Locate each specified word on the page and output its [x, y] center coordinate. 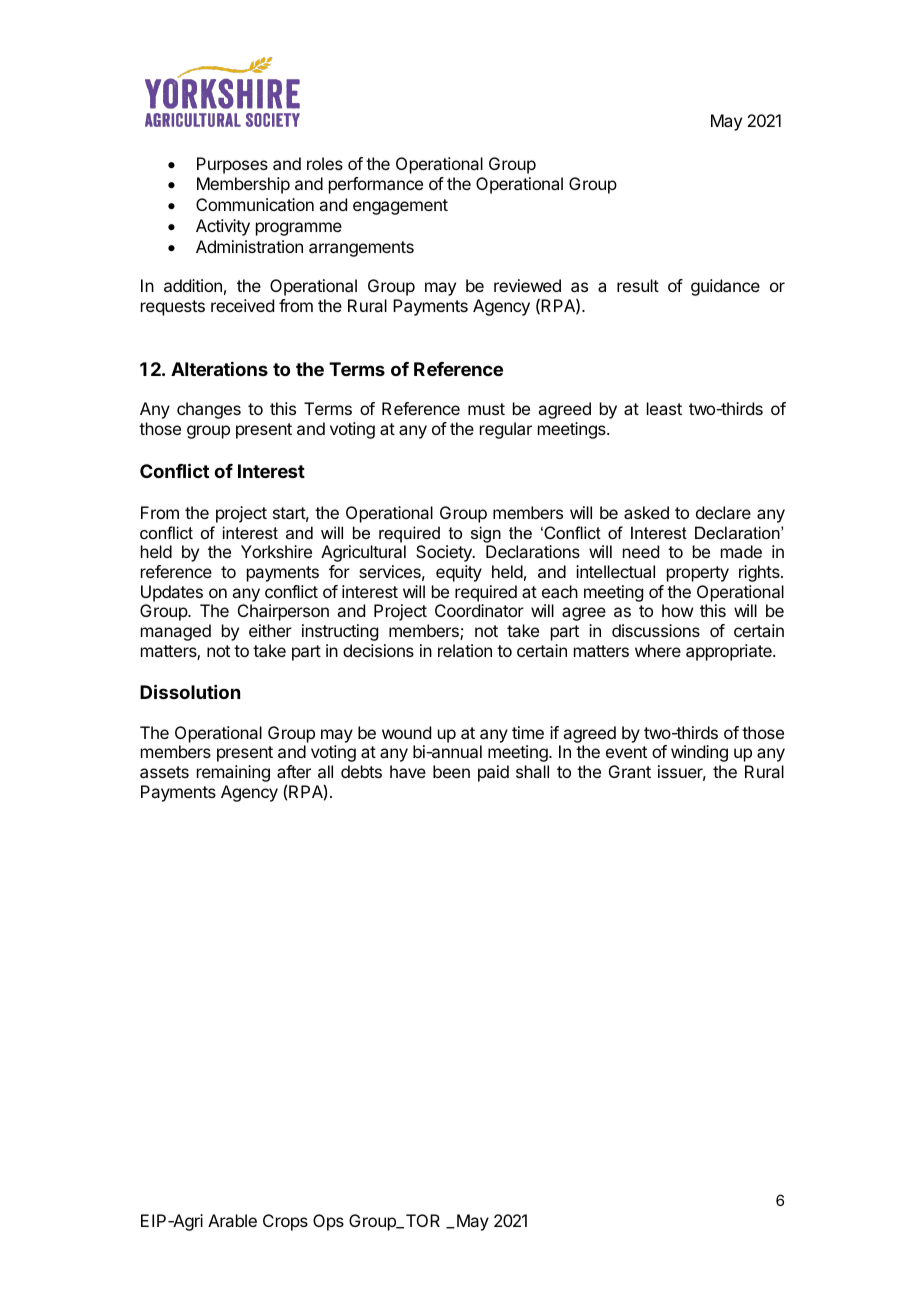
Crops [285, 1222]
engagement [400, 207]
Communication [255, 204]
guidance [725, 287]
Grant [630, 771]
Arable [232, 1220]
